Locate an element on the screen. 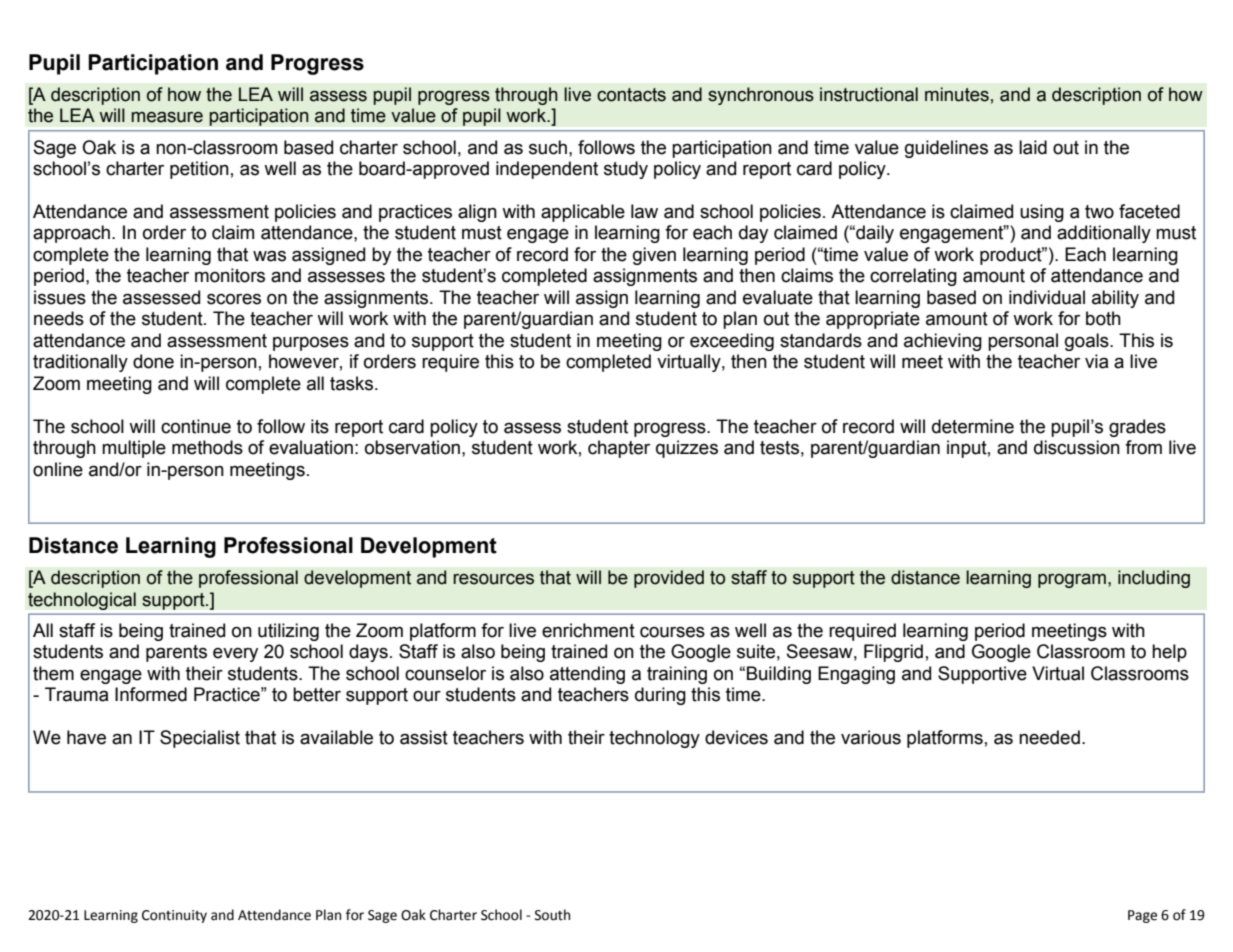 Image resolution: width=1233 pixels, height=952 pixels. laid is located at coordinates (1033, 147).
